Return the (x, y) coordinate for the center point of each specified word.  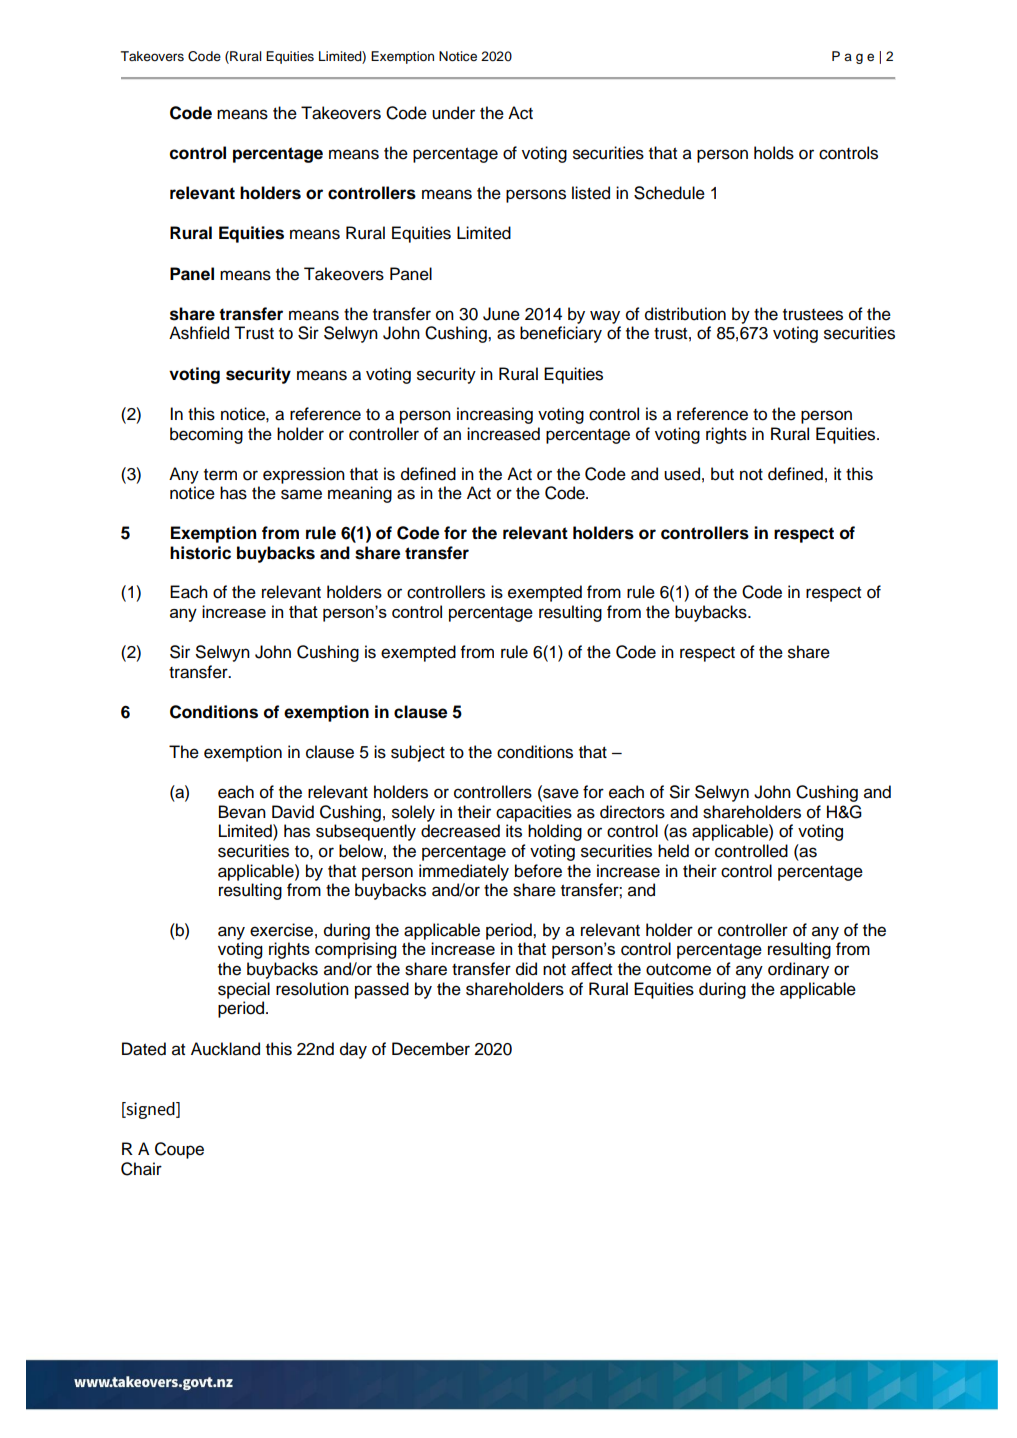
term (220, 474)
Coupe (179, 1150)
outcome (678, 969)
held (673, 851)
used (682, 474)
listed (591, 193)
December (431, 1049)
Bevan (242, 812)
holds (774, 153)
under (453, 113)
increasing (495, 415)
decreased (460, 831)
